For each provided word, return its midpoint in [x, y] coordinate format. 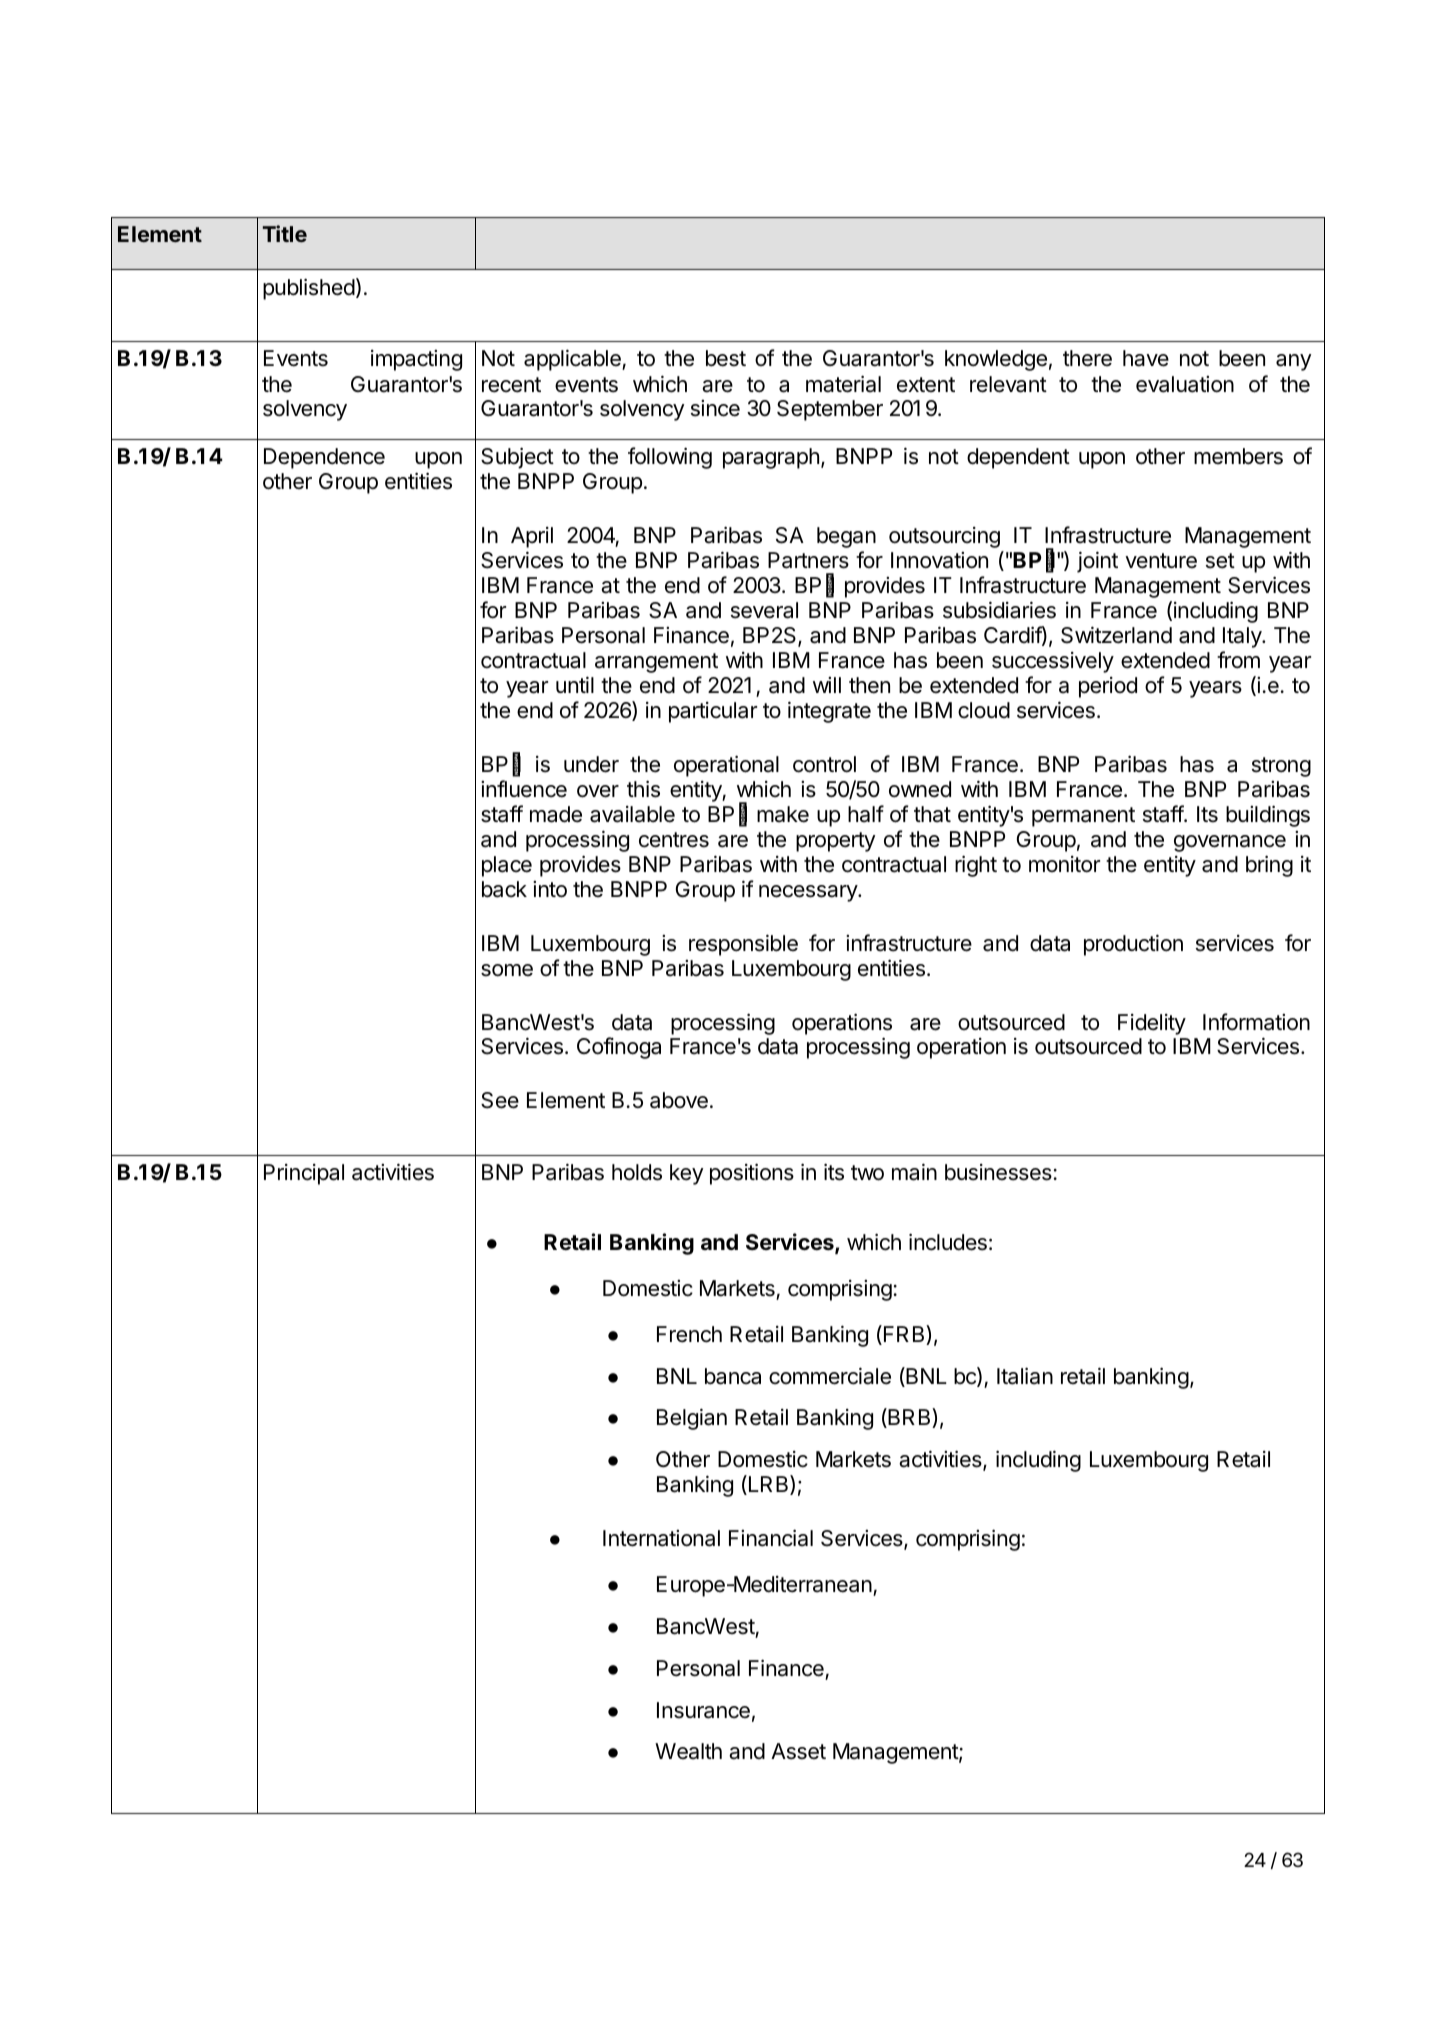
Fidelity [1152, 1024]
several [764, 610]
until [575, 684]
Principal [304, 1174]
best [726, 358]
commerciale [830, 1376]
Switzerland [1116, 635]
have [1146, 358]
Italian [1025, 1376]
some [507, 970]
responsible [743, 945]
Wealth [688, 1751]
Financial [771, 1538]
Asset [798, 1751]
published [309, 289]
